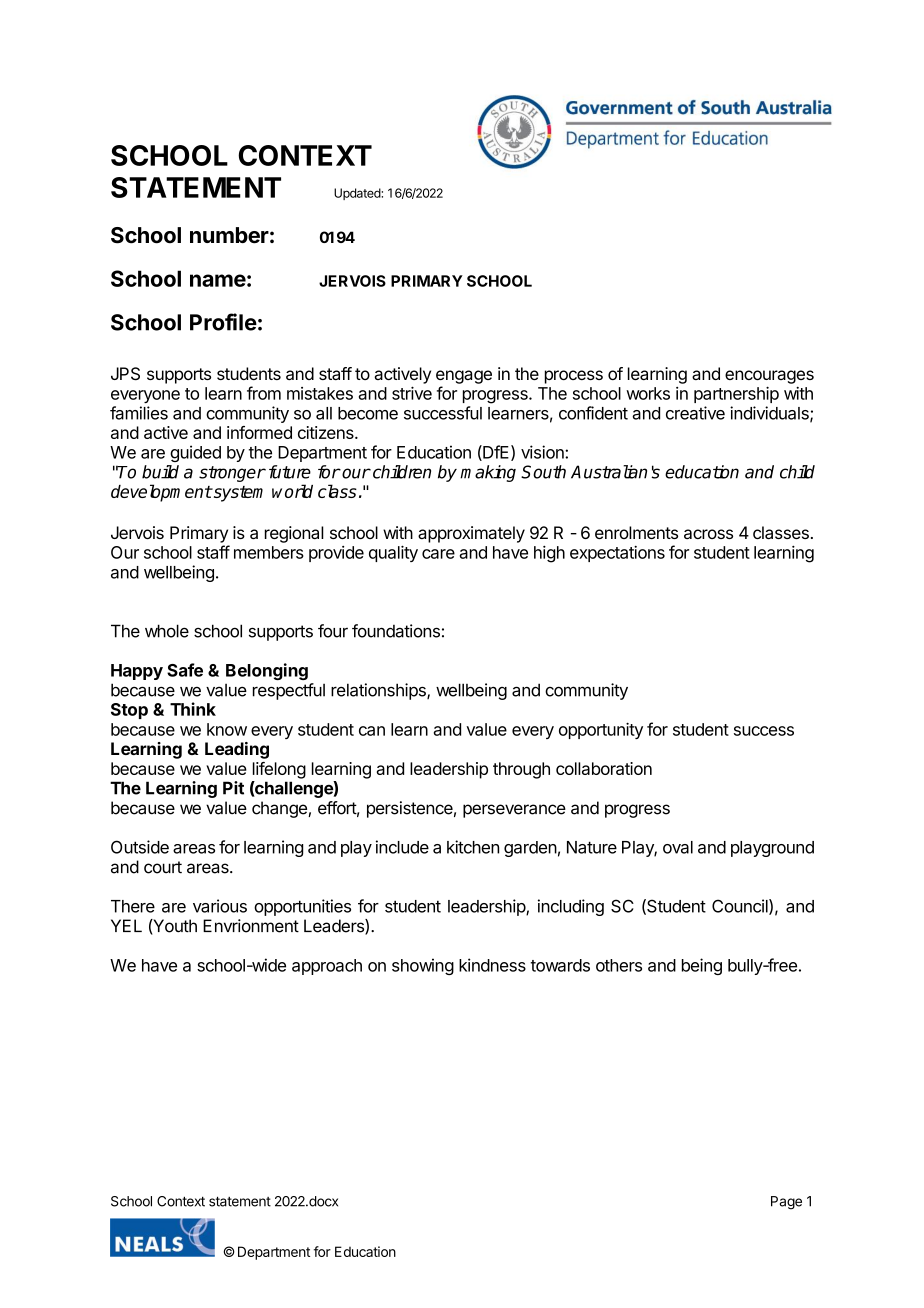  I want to click on oval, so click(678, 847).
